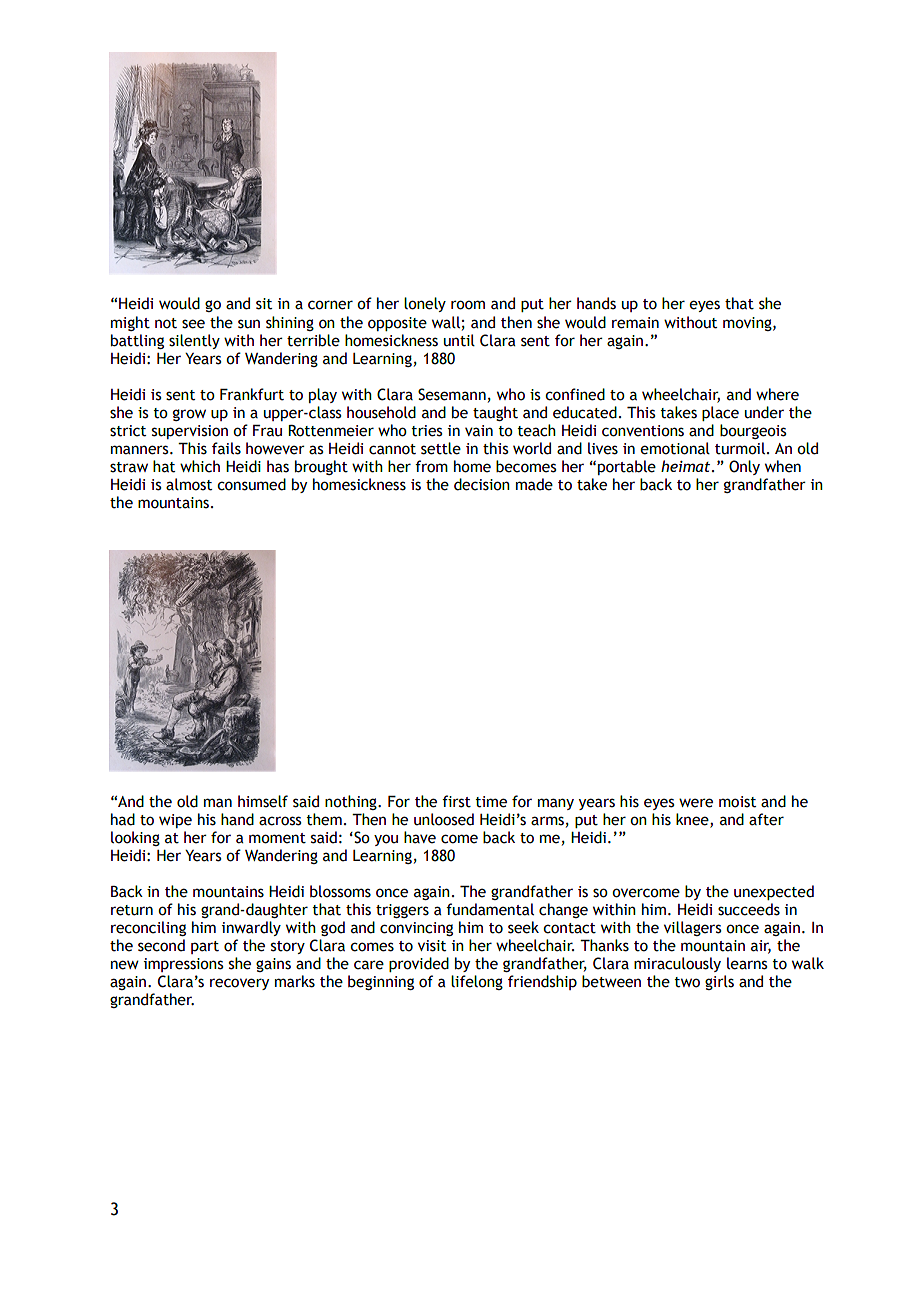 This page has width=924, height=1308. I want to click on himself, so click(263, 801).
